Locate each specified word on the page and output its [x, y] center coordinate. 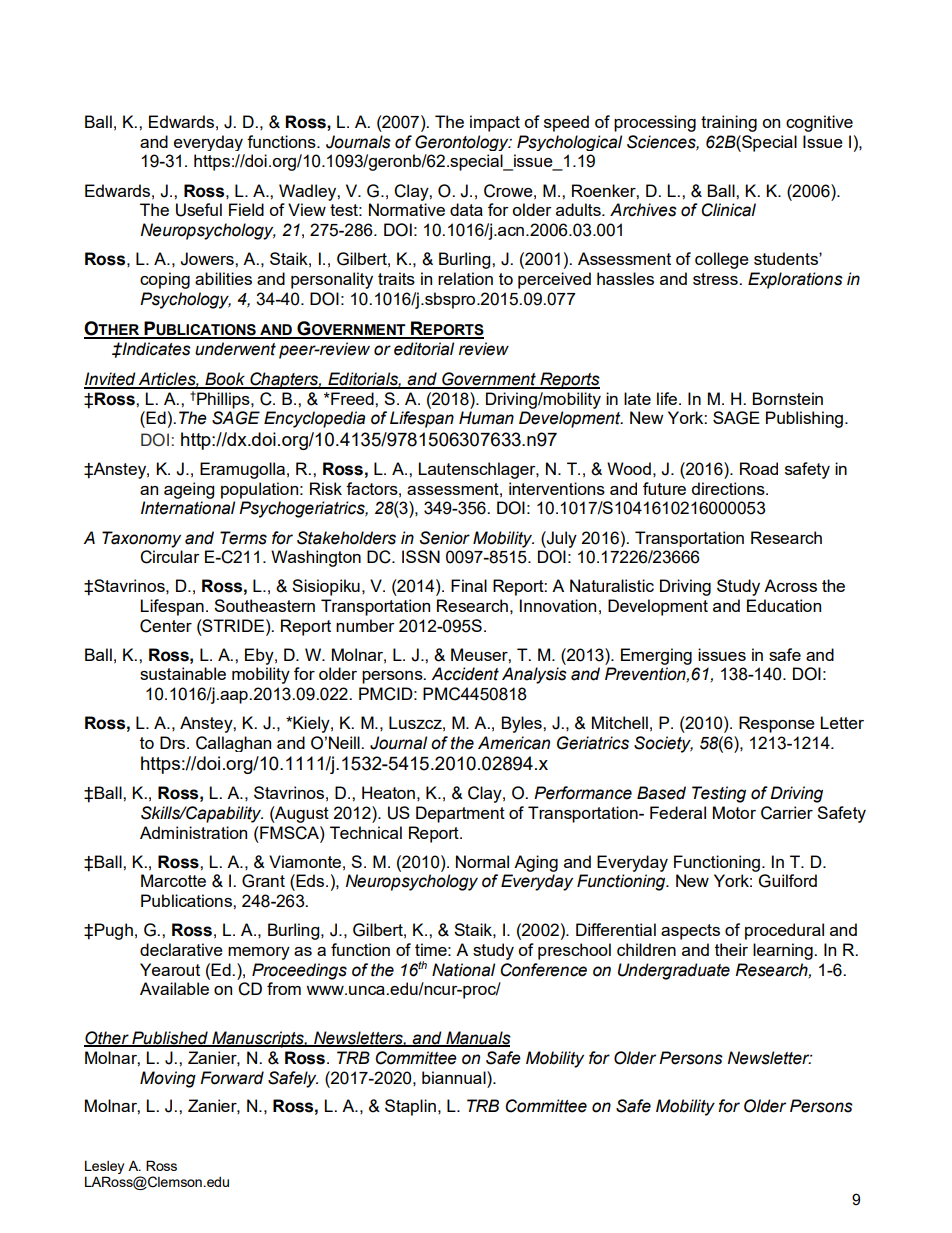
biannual [455, 1077]
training [729, 123]
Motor [734, 812]
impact [495, 123]
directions [729, 488]
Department [460, 814]
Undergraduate [674, 971]
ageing [189, 490]
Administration [193, 832]
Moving [168, 1079]
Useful [199, 210]
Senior [445, 538]
